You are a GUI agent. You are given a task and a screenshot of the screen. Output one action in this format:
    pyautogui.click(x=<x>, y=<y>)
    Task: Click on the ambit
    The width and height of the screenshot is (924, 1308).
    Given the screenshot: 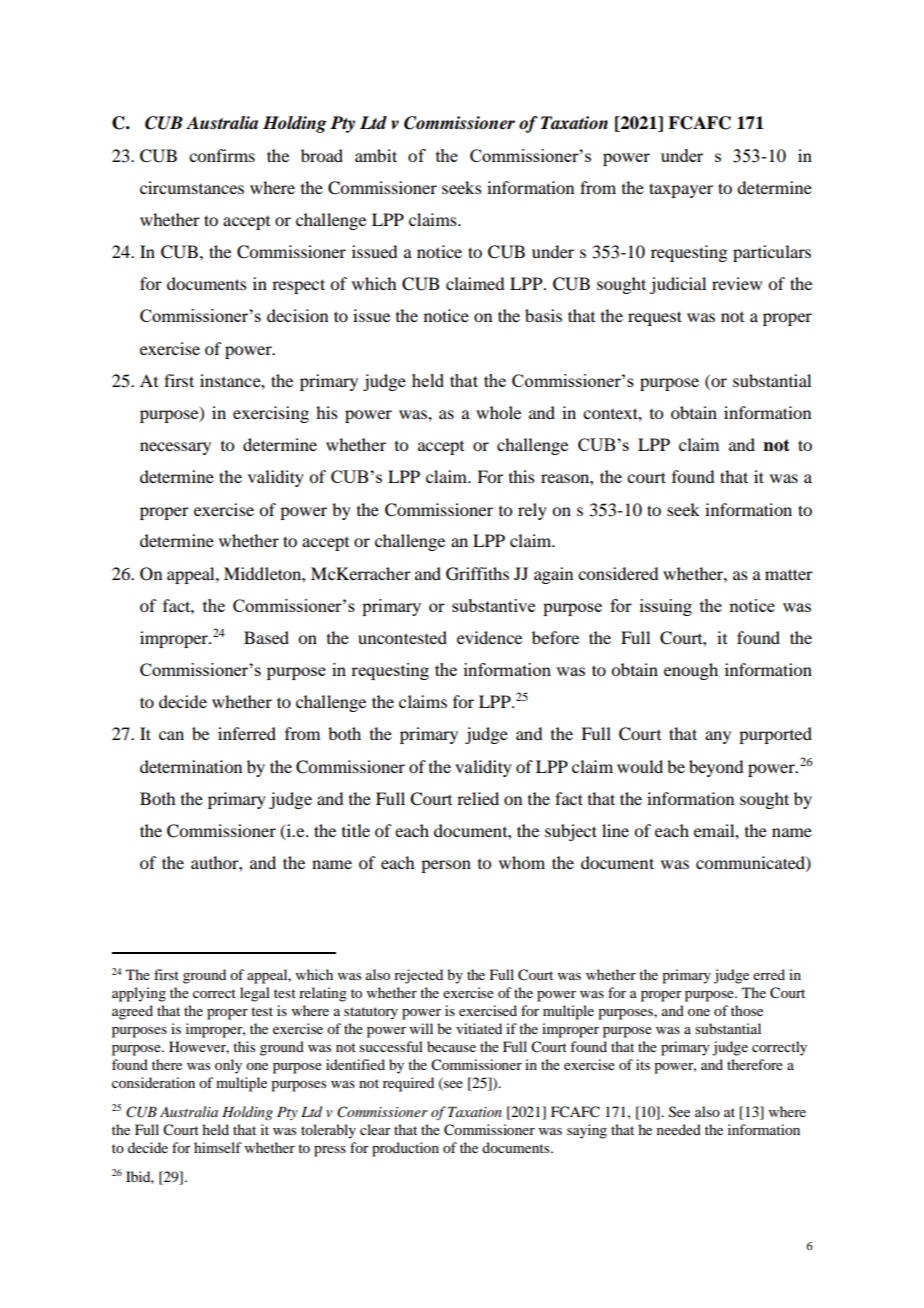 What is the action you would take?
    pyautogui.click(x=376, y=155)
